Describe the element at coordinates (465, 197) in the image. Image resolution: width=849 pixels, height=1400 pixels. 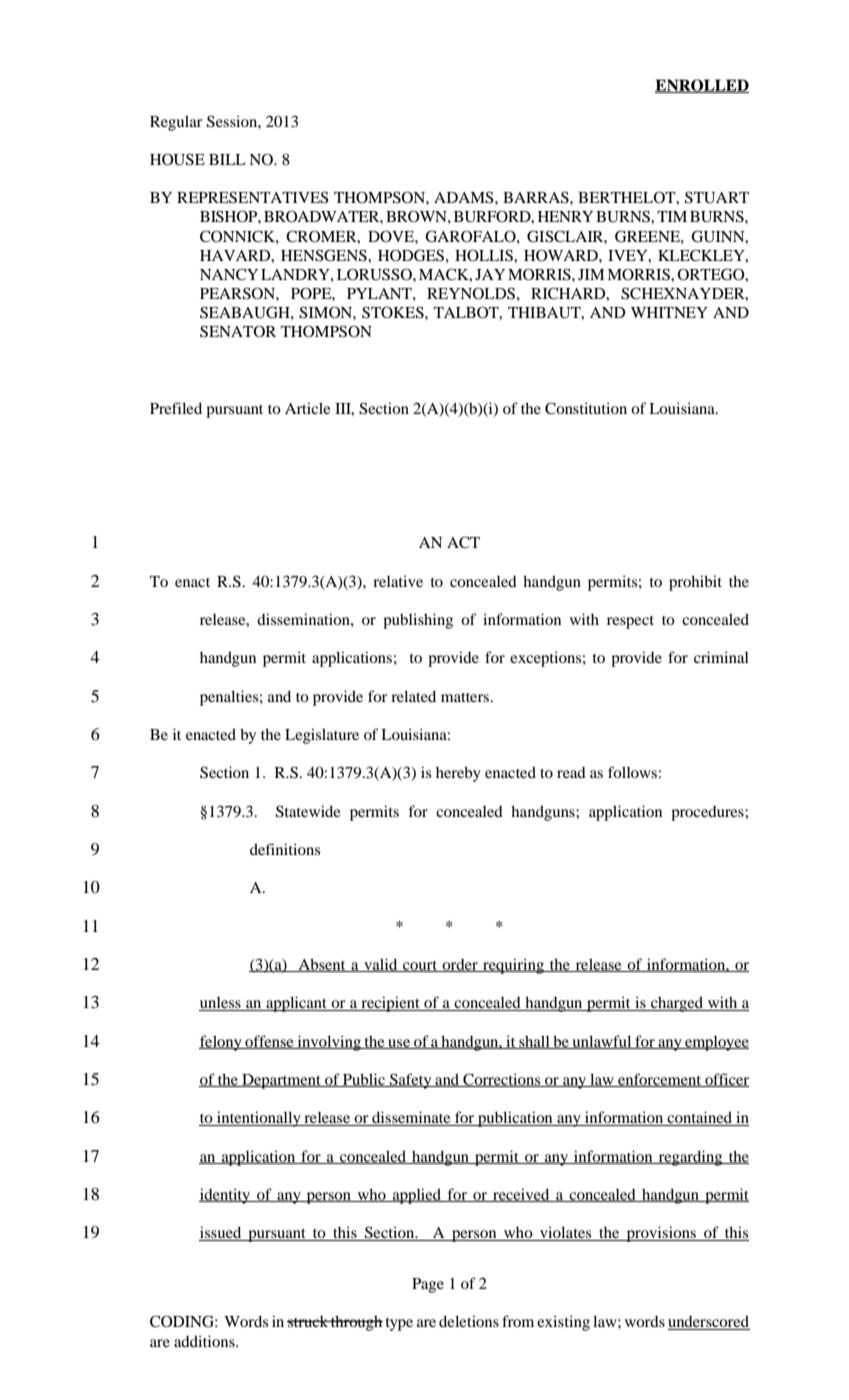
I see `ADAMS` at that location.
